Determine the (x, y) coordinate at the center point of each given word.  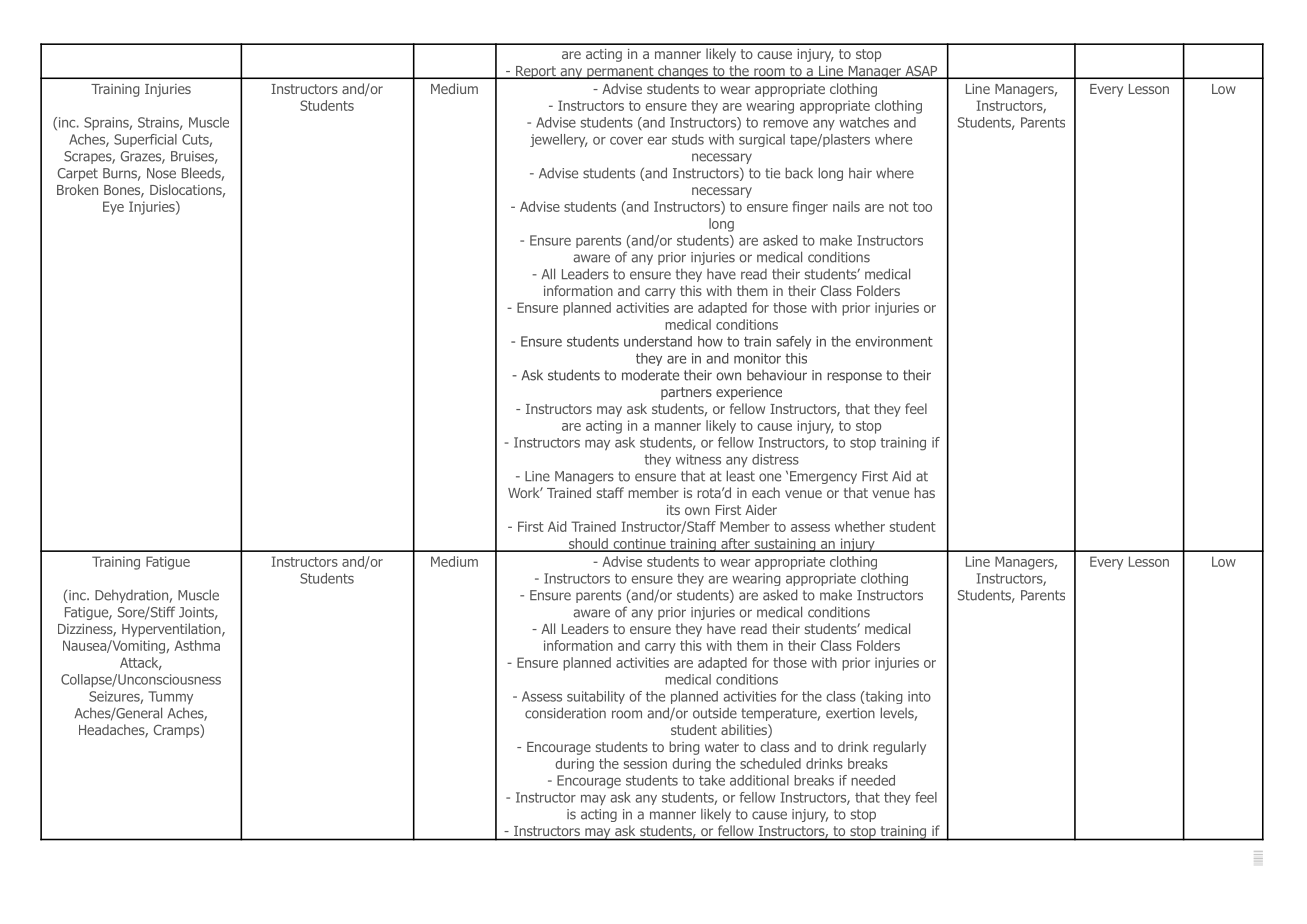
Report (536, 72)
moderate (650, 375)
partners (686, 393)
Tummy (170, 698)
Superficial (145, 140)
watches (864, 122)
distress (775, 459)
